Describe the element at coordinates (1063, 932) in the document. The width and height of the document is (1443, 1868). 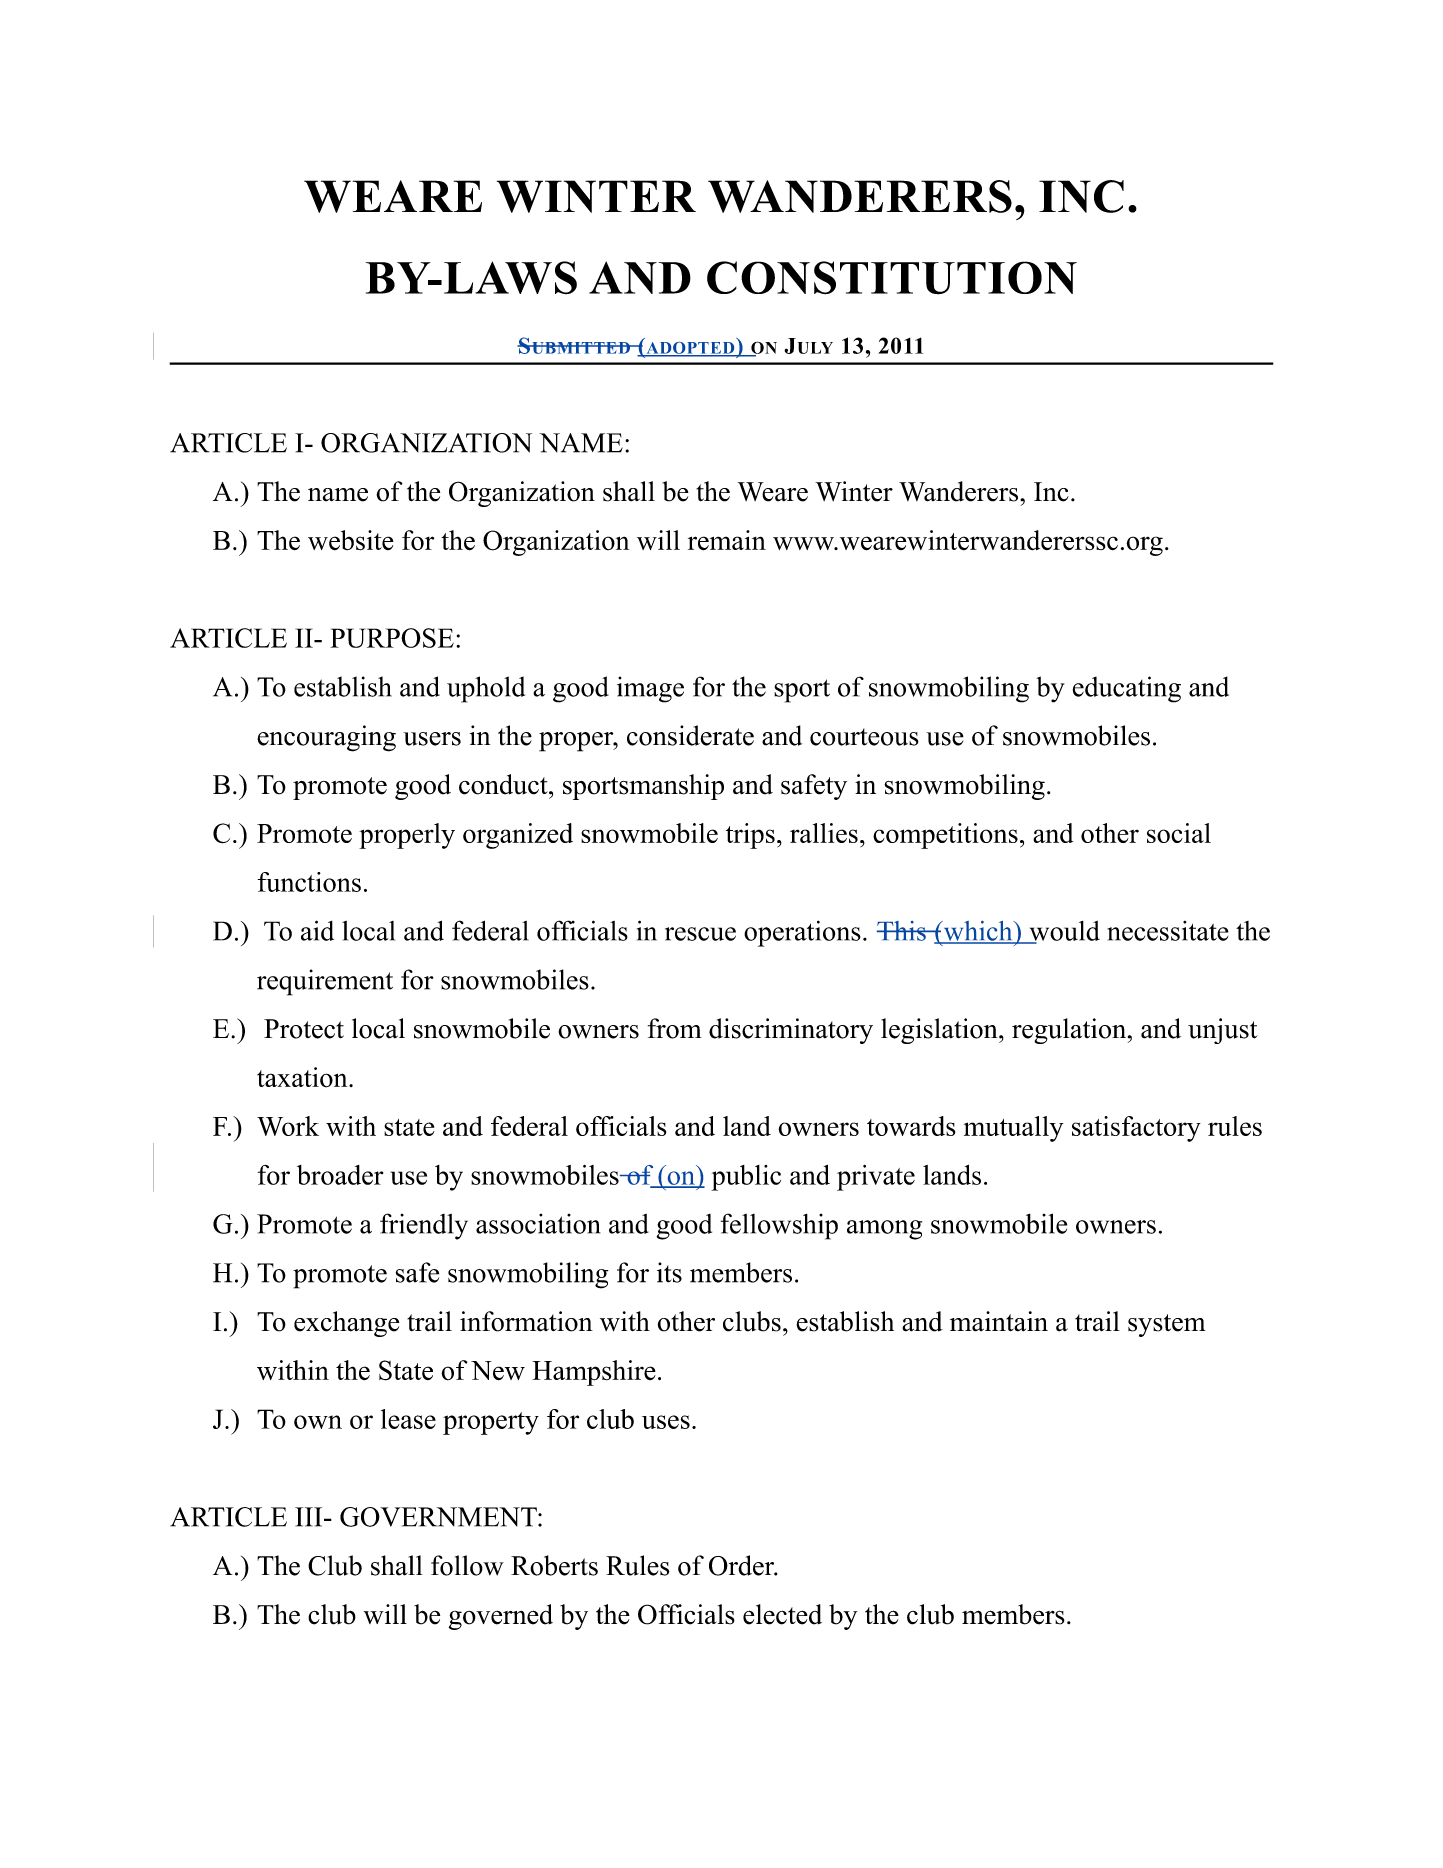
I see `would` at that location.
